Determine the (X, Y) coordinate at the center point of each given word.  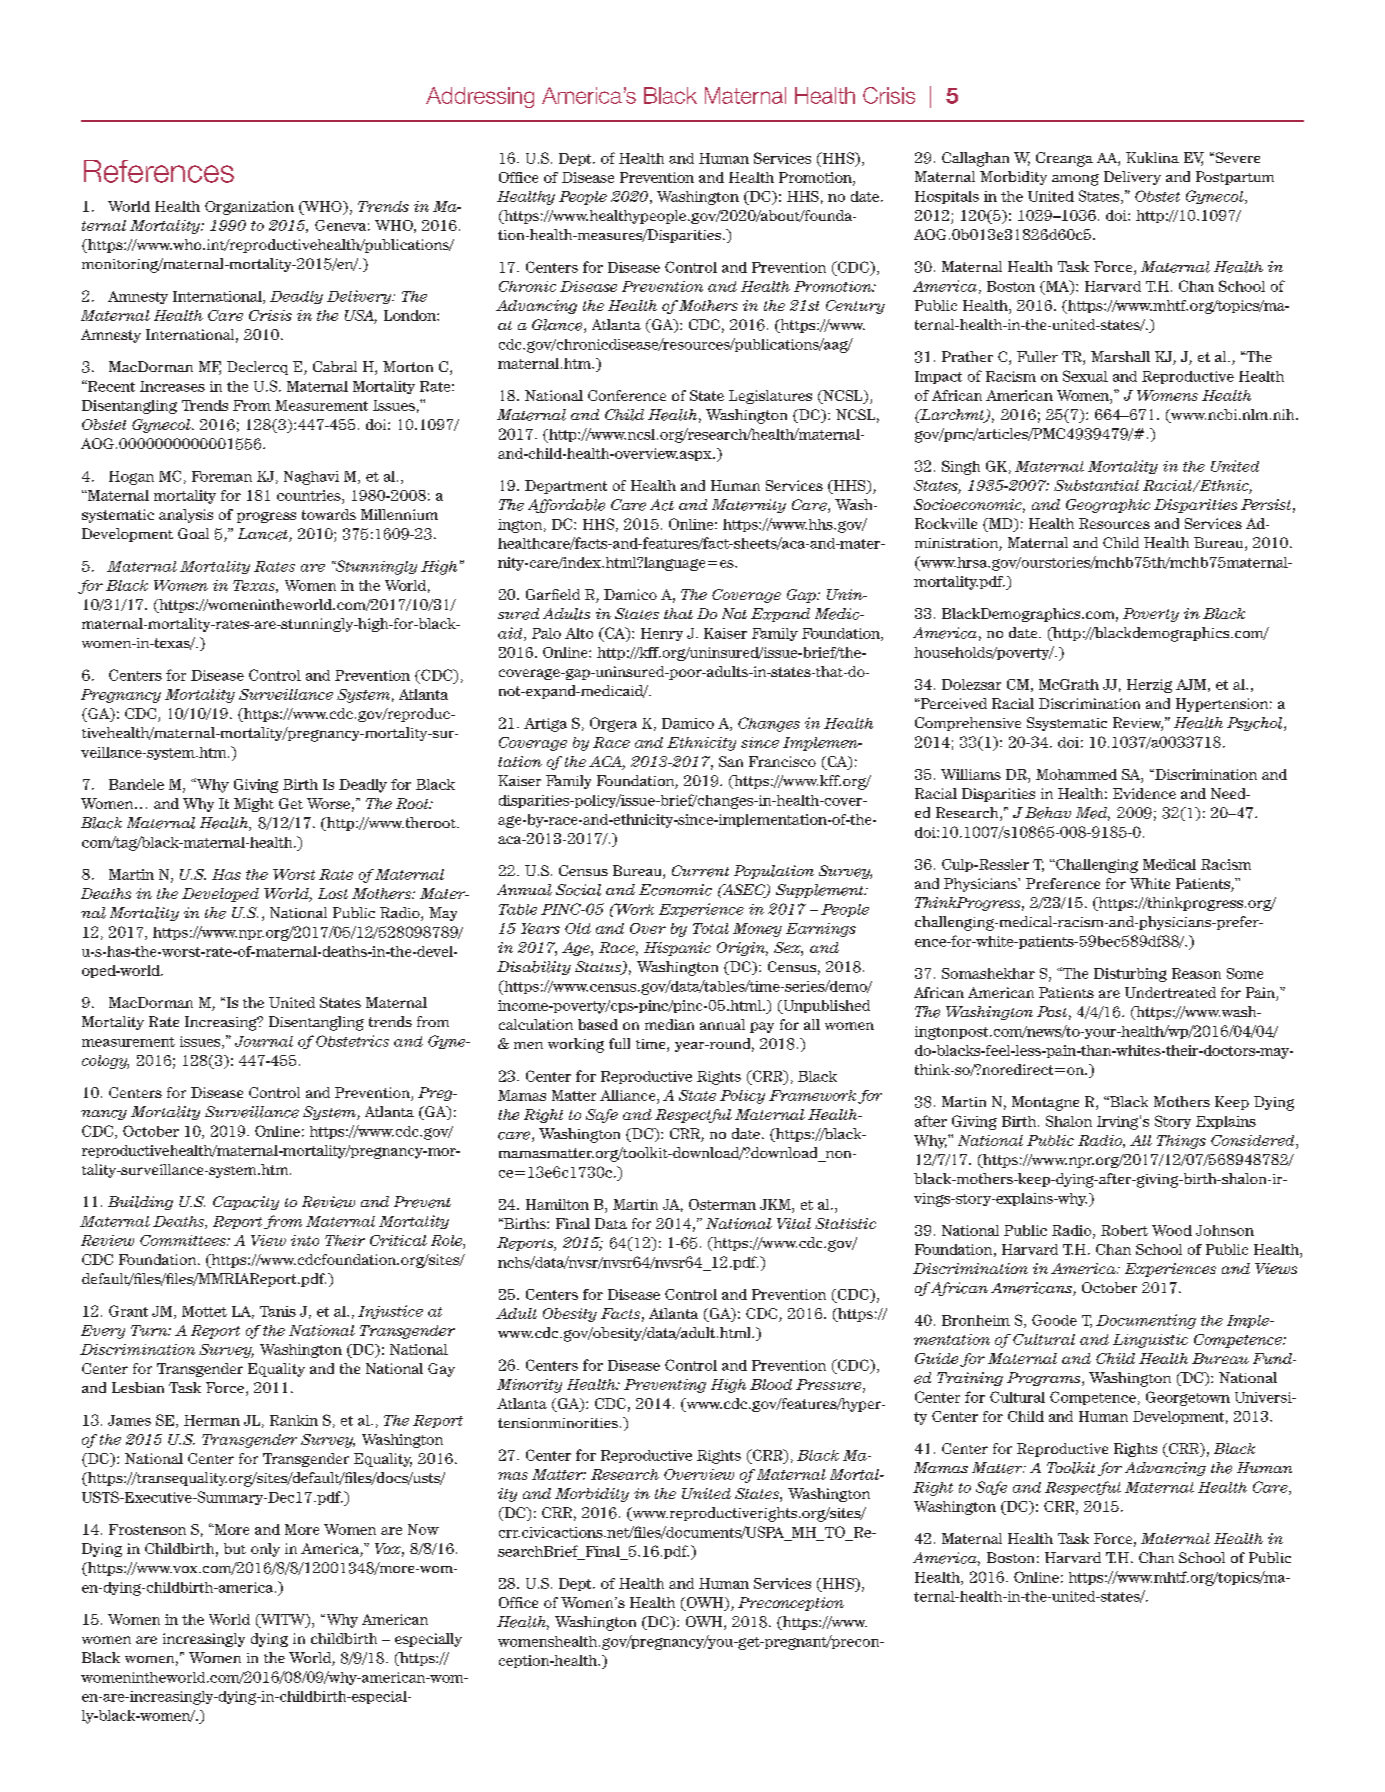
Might (254, 805)
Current (700, 871)
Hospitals (947, 197)
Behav (1048, 813)
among (1075, 180)
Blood (771, 1384)
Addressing (480, 97)
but (235, 1548)
